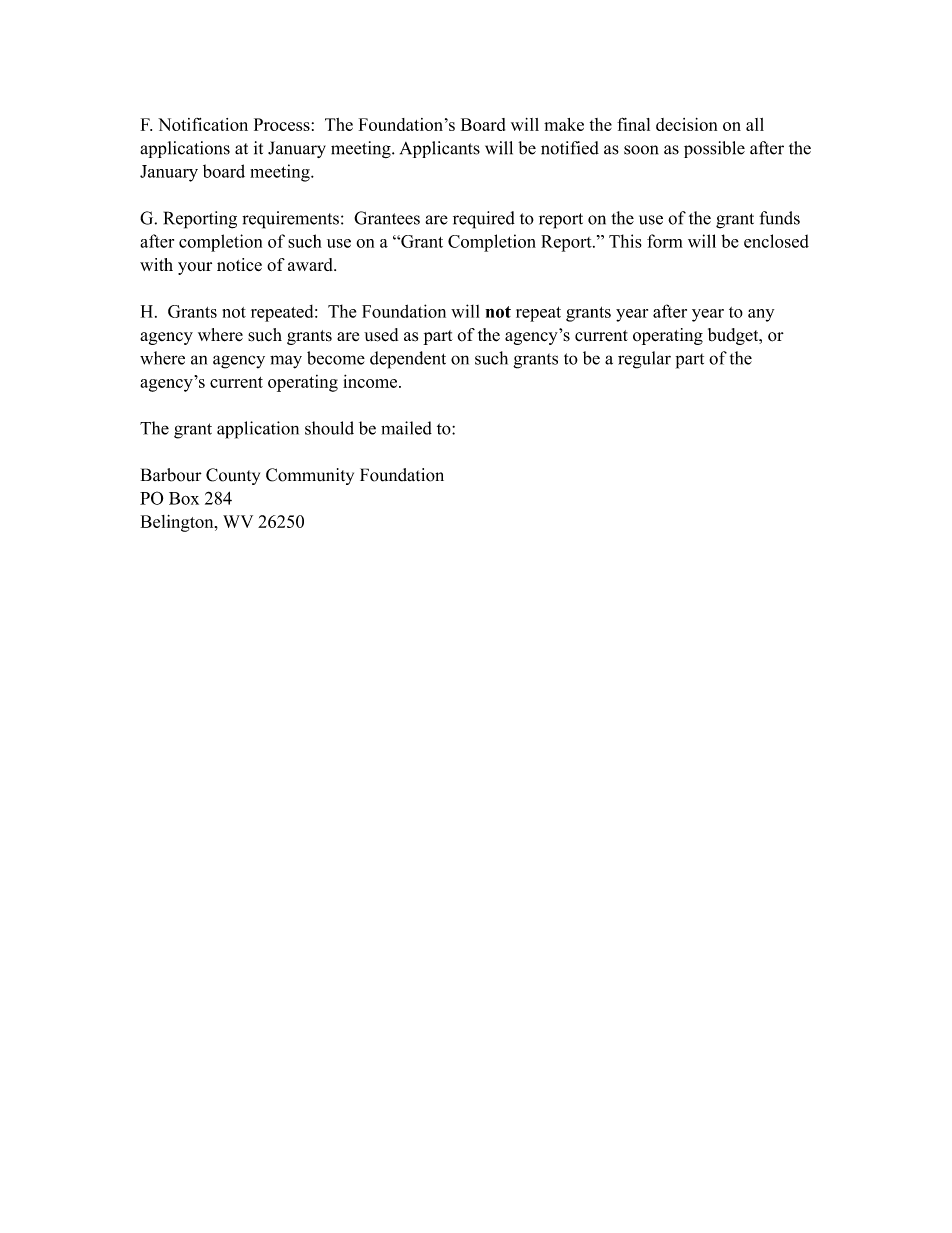 The height and width of the image is (1233, 952). Describe the element at coordinates (665, 241) in the image. I see `form` at that location.
